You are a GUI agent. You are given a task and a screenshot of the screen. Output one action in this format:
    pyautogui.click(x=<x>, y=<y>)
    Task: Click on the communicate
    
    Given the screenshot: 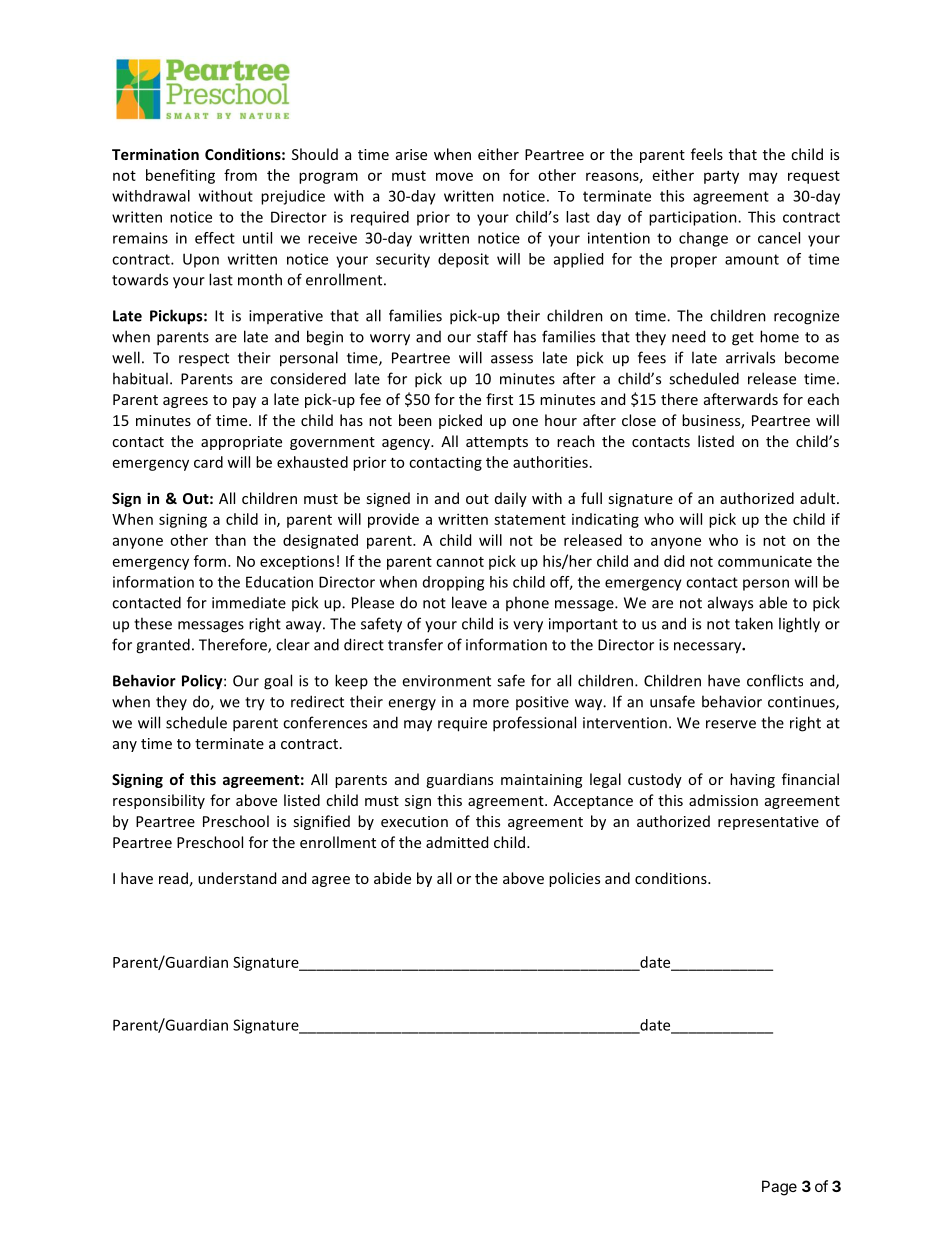 What is the action you would take?
    pyautogui.click(x=765, y=561)
